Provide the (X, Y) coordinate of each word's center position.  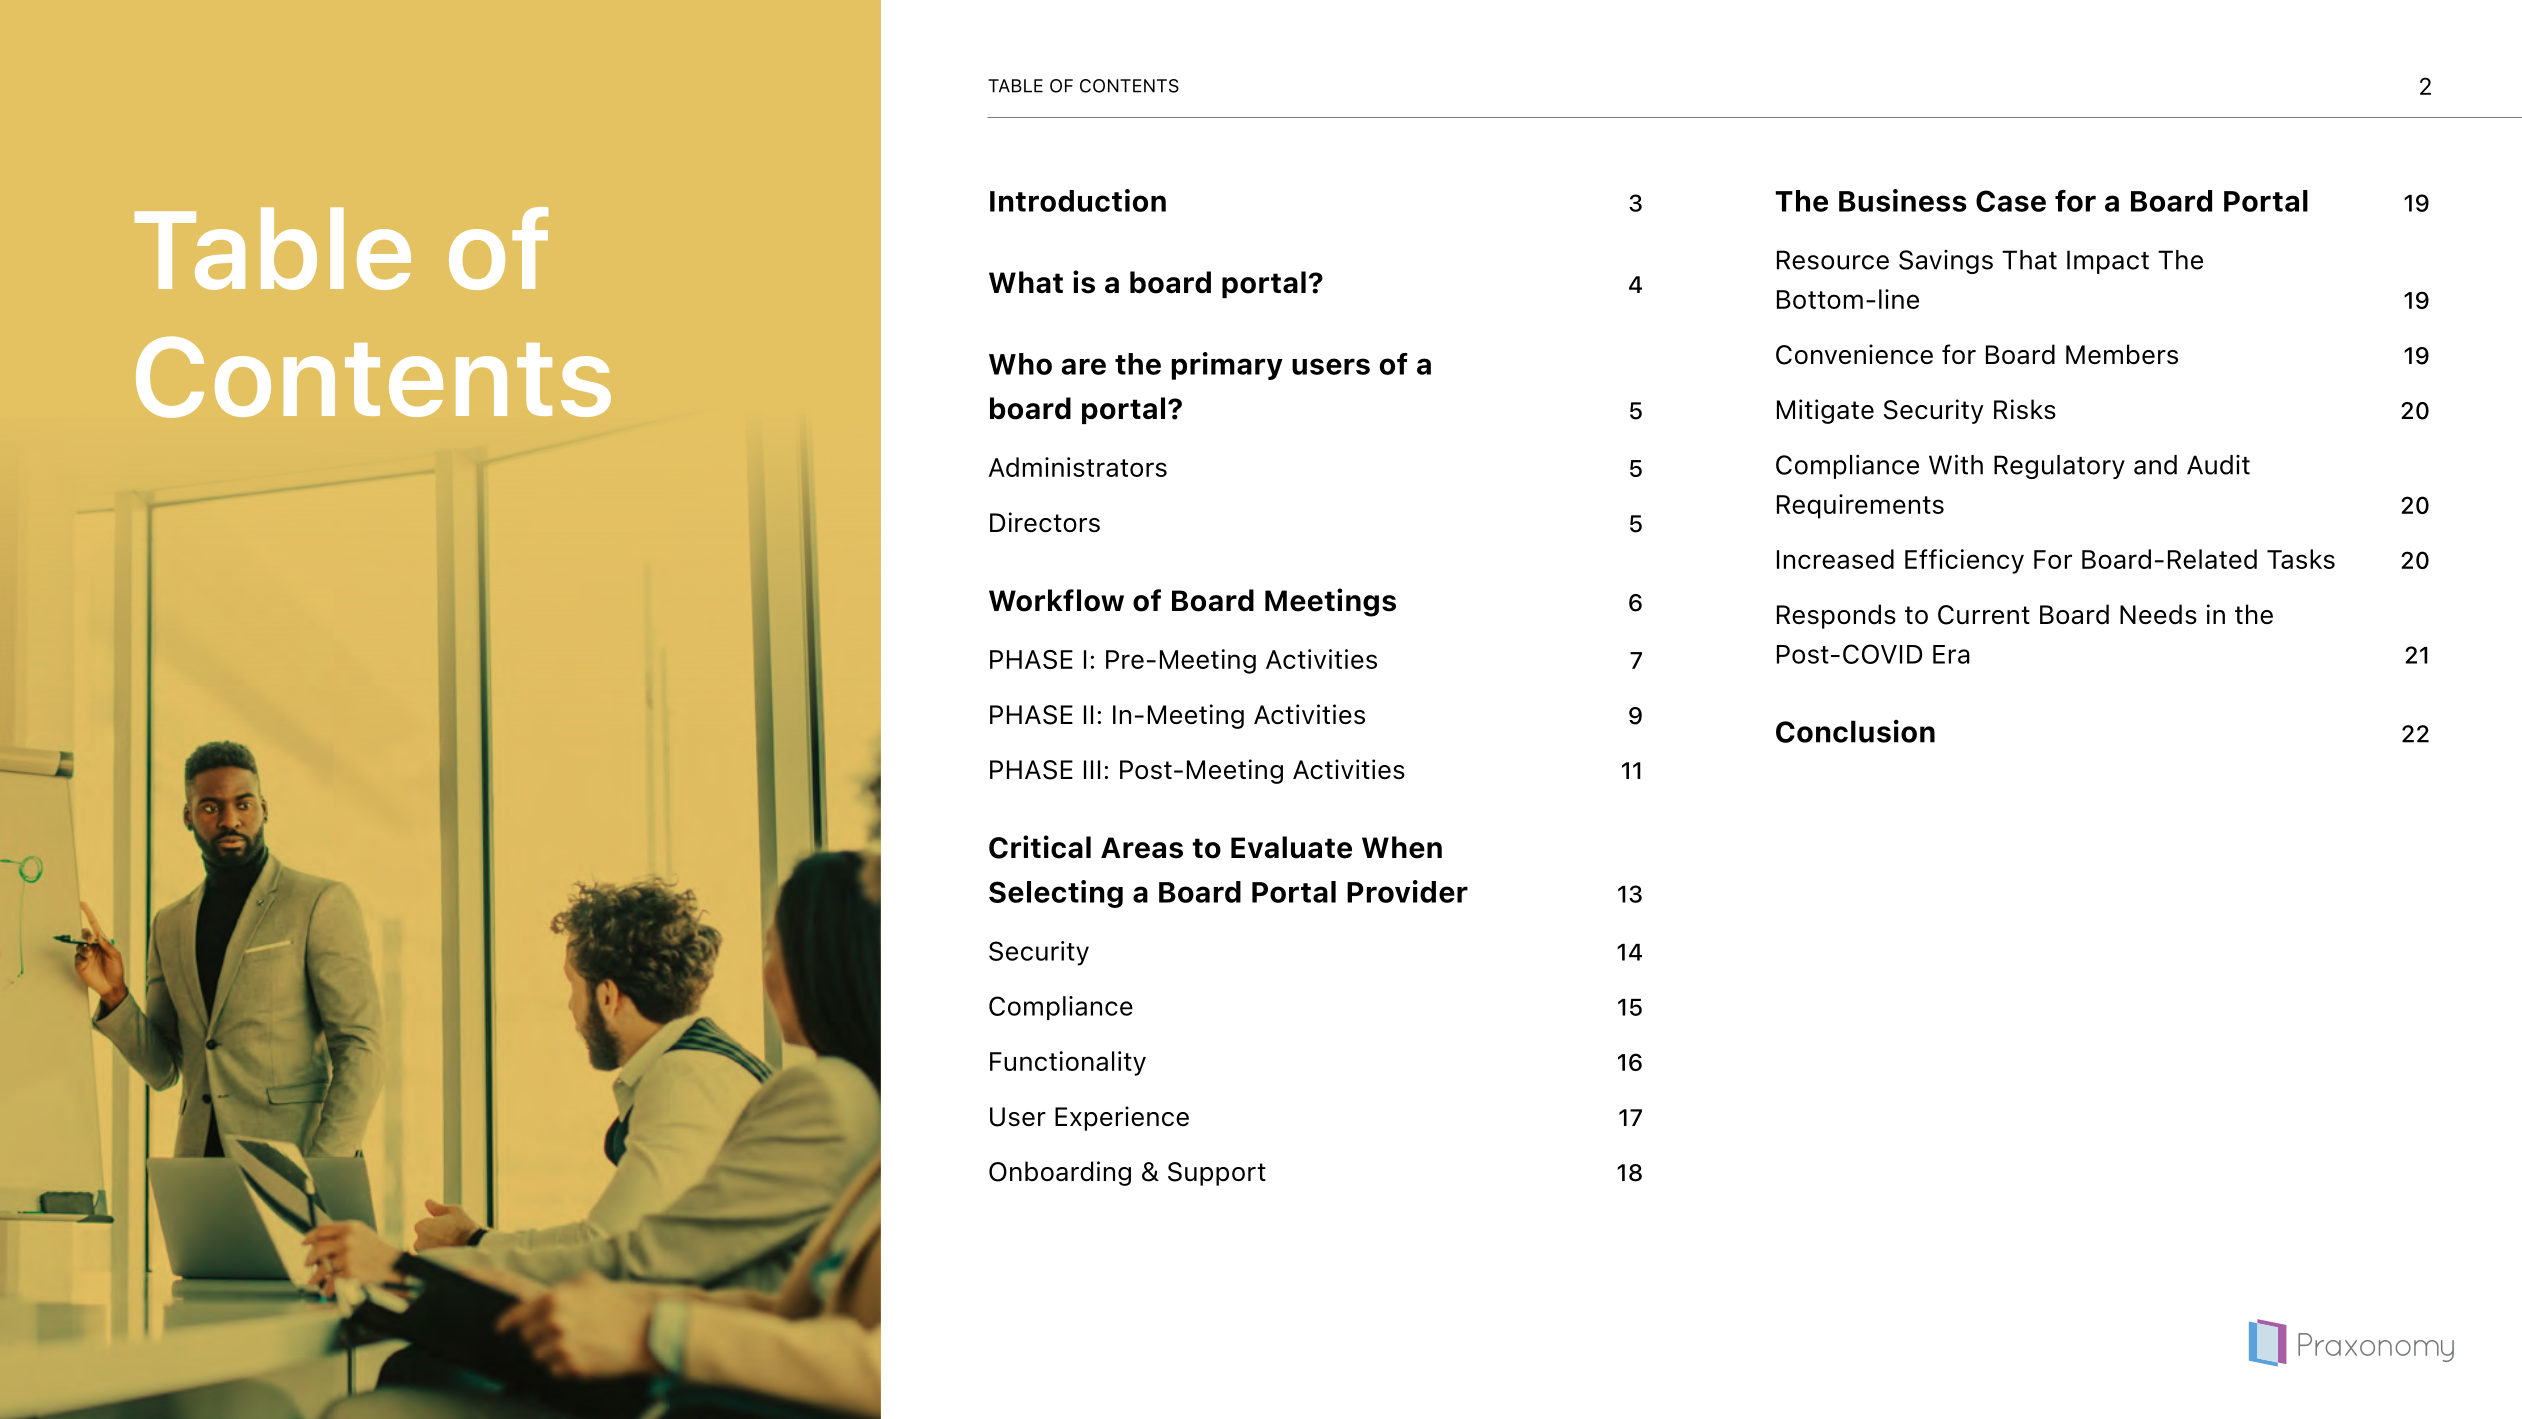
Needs (2158, 614)
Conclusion (1855, 731)
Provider (1407, 891)
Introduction (1078, 200)
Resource (1833, 260)
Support (1217, 1174)
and (2155, 465)
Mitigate (1825, 411)
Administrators (1078, 467)
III (1092, 769)
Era (1951, 654)
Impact (2108, 262)
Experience (1122, 1118)
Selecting (1056, 894)
